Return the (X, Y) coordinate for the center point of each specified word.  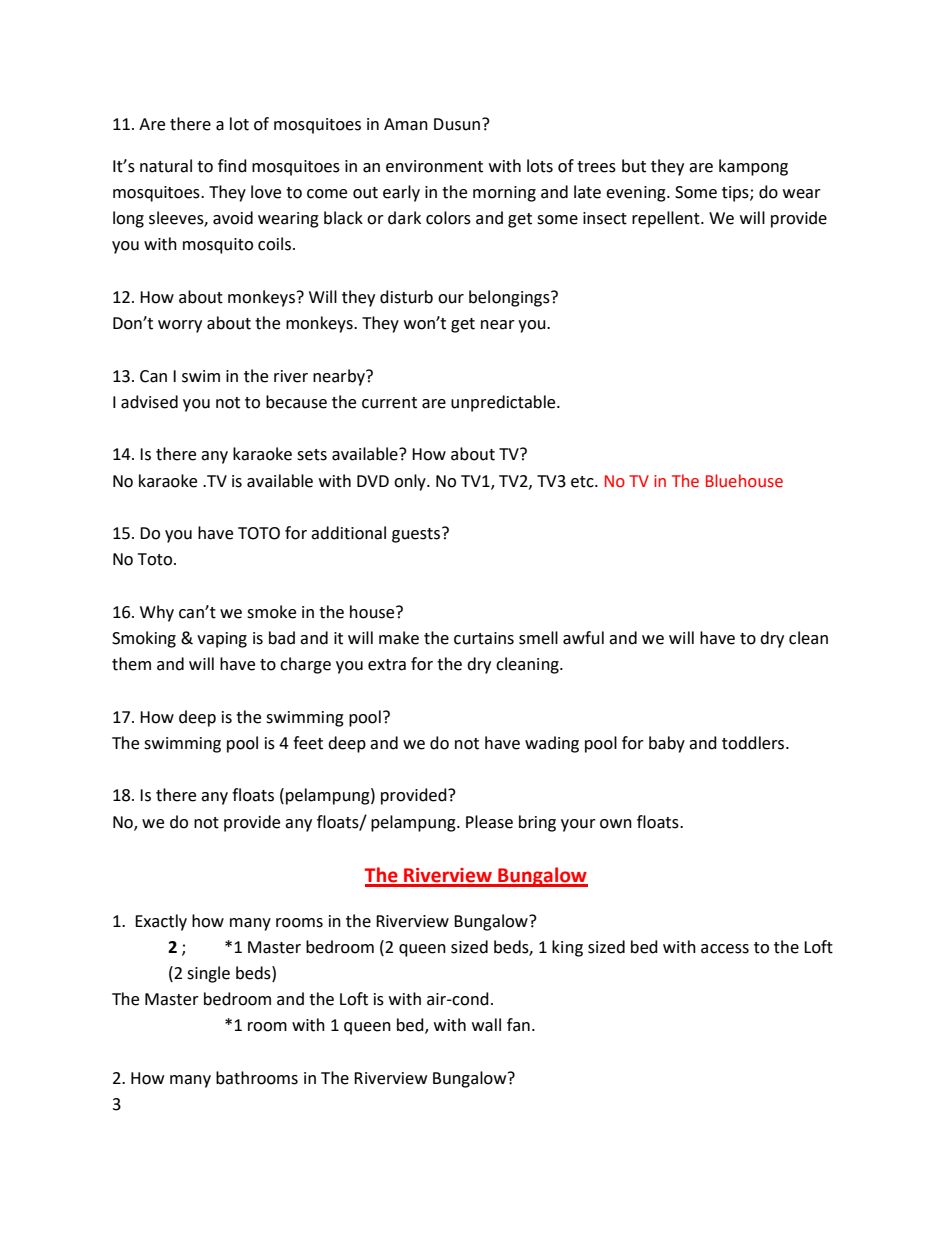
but (634, 166)
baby (667, 744)
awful (583, 638)
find (232, 166)
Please (489, 822)
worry (180, 326)
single (208, 974)
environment (434, 166)
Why (157, 613)
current (389, 403)
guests (417, 535)
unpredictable (504, 403)
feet (308, 743)
